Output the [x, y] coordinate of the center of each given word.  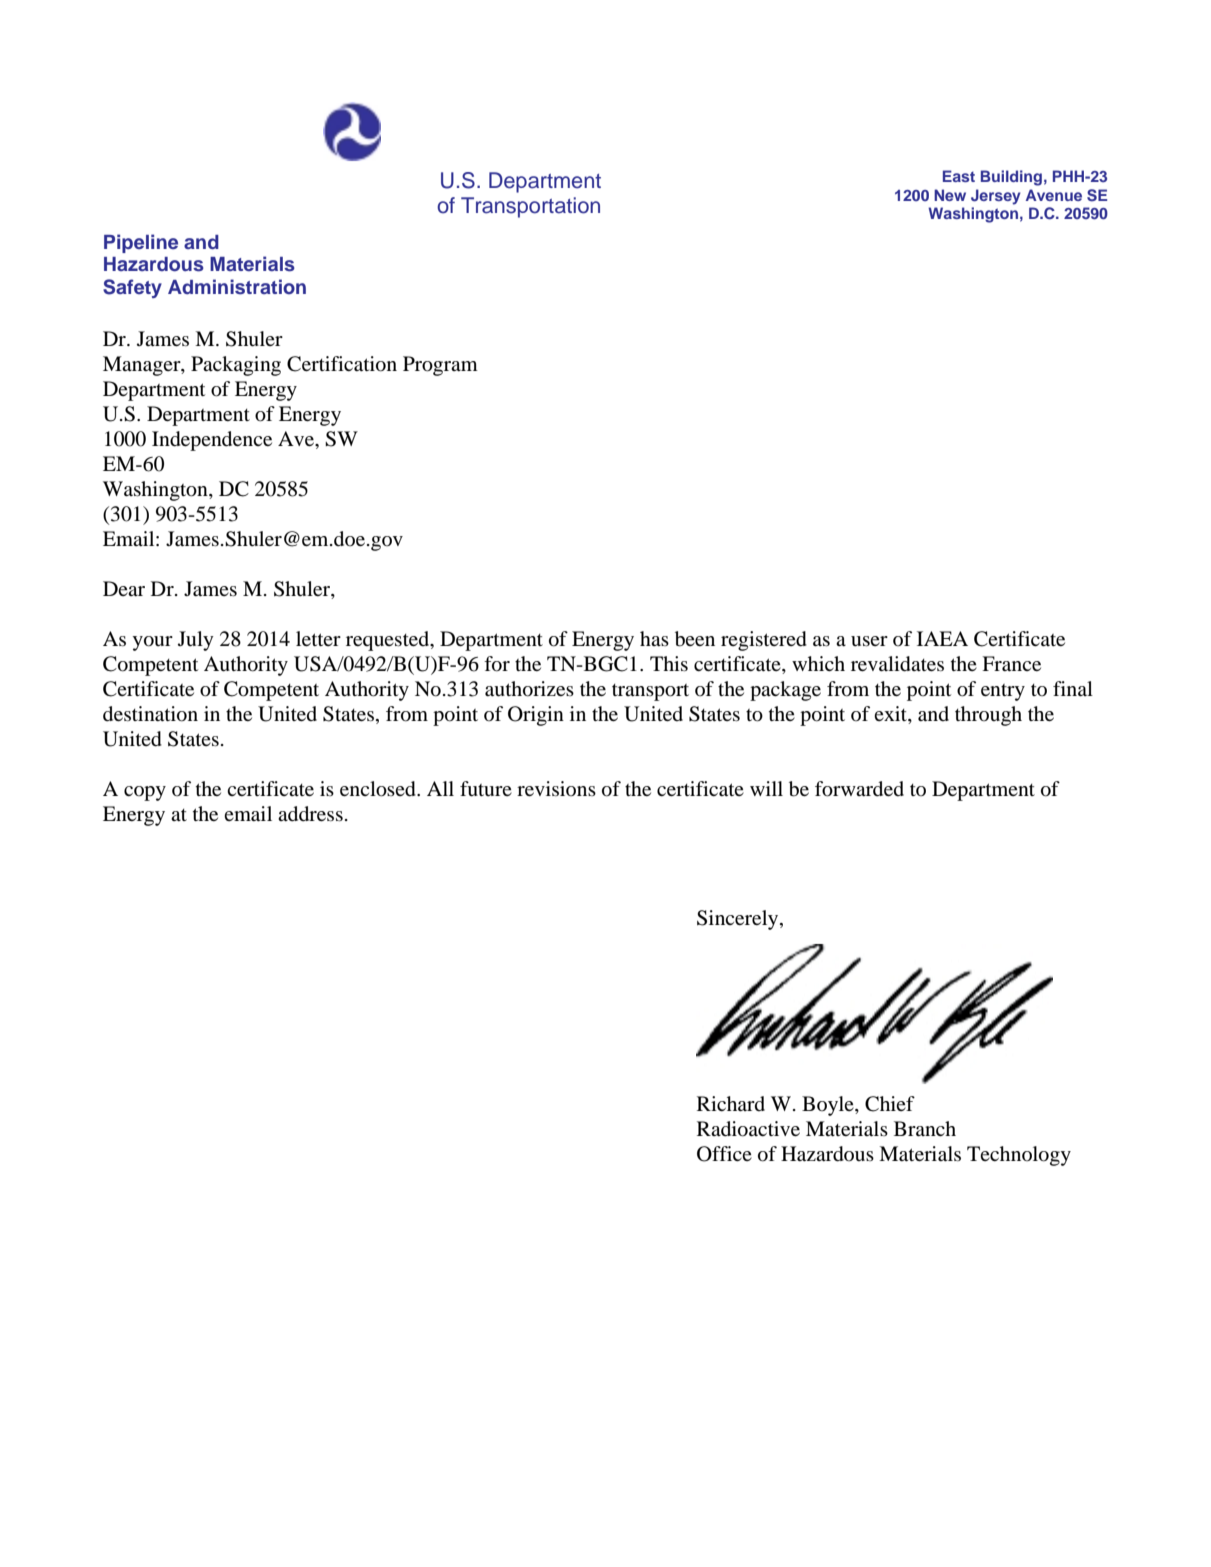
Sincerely [739, 920]
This [669, 663]
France [1011, 664]
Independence [212, 441]
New [950, 195]
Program [440, 366]
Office [724, 1154]
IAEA [942, 638]
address [310, 814]
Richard [731, 1103]
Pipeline [141, 243]
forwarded [859, 789]
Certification [342, 364]
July [196, 641]
